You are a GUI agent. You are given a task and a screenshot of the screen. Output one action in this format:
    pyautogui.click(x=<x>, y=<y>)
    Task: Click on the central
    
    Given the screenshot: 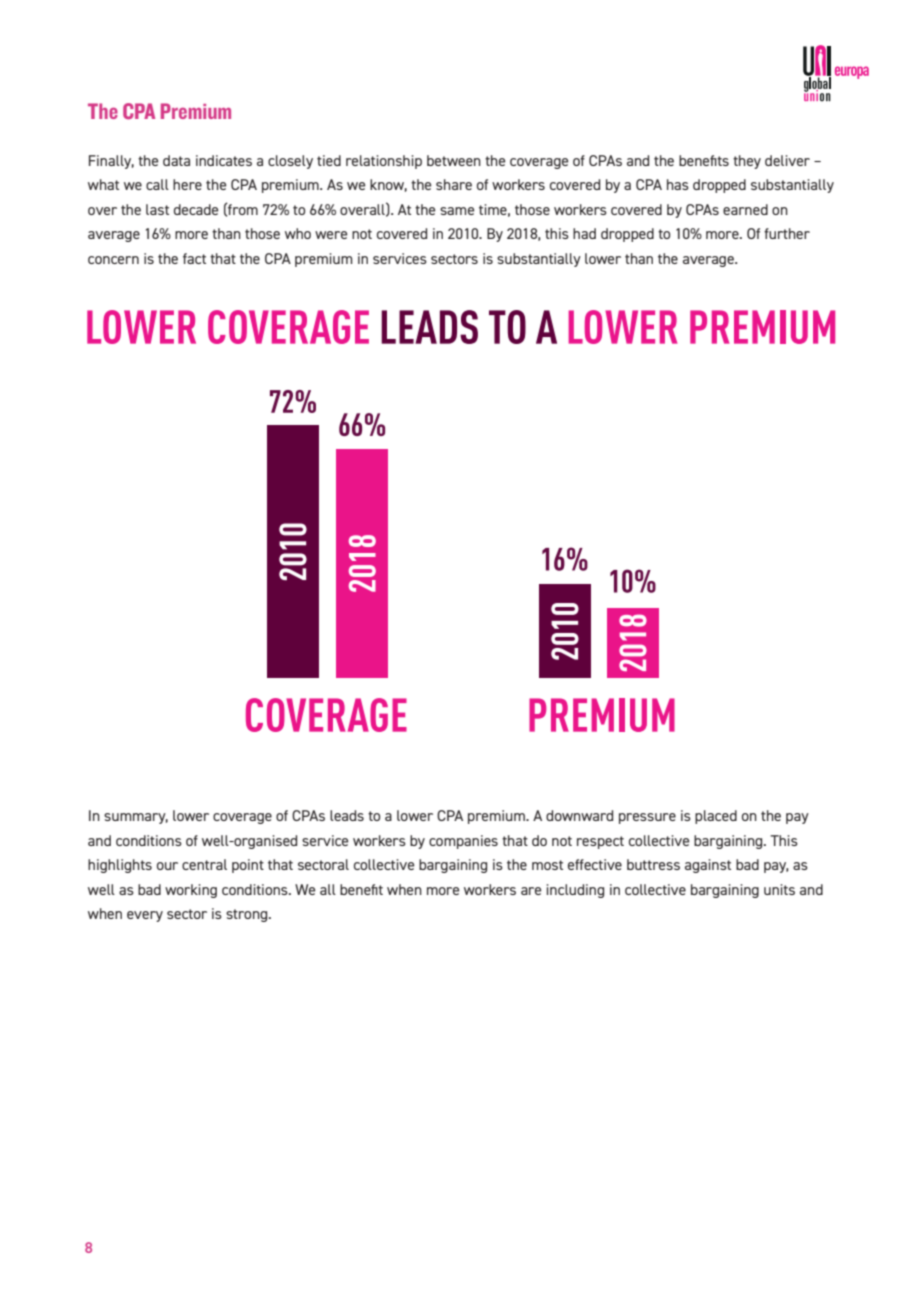 What is the action you would take?
    pyautogui.click(x=204, y=864)
